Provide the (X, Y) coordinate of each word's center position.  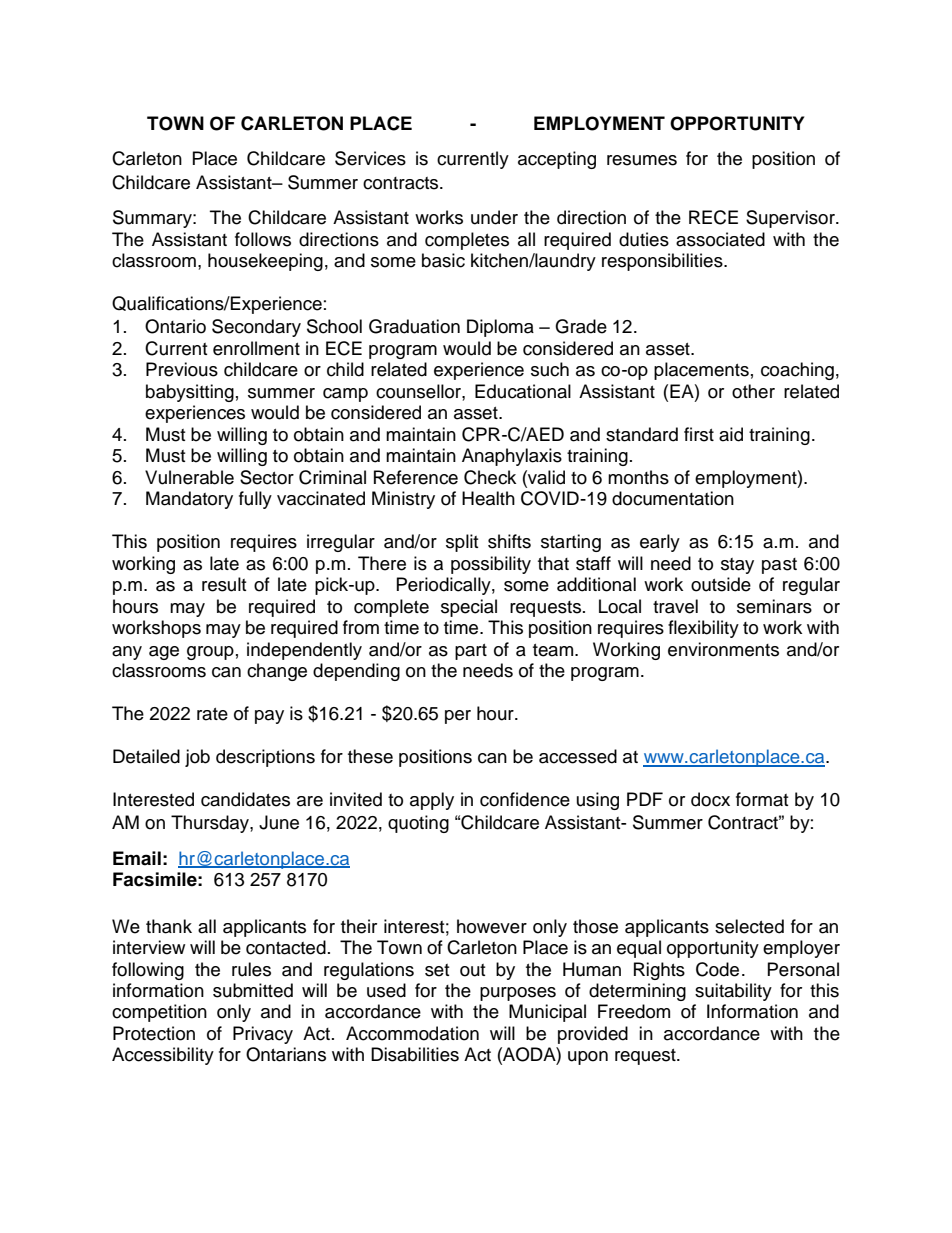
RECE (713, 217)
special (469, 608)
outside (721, 584)
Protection (154, 1033)
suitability (733, 992)
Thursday (211, 824)
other (753, 391)
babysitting (190, 393)
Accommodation (412, 1033)
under (494, 217)
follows (263, 239)
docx (710, 799)
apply (432, 801)
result (224, 584)
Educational (523, 391)
